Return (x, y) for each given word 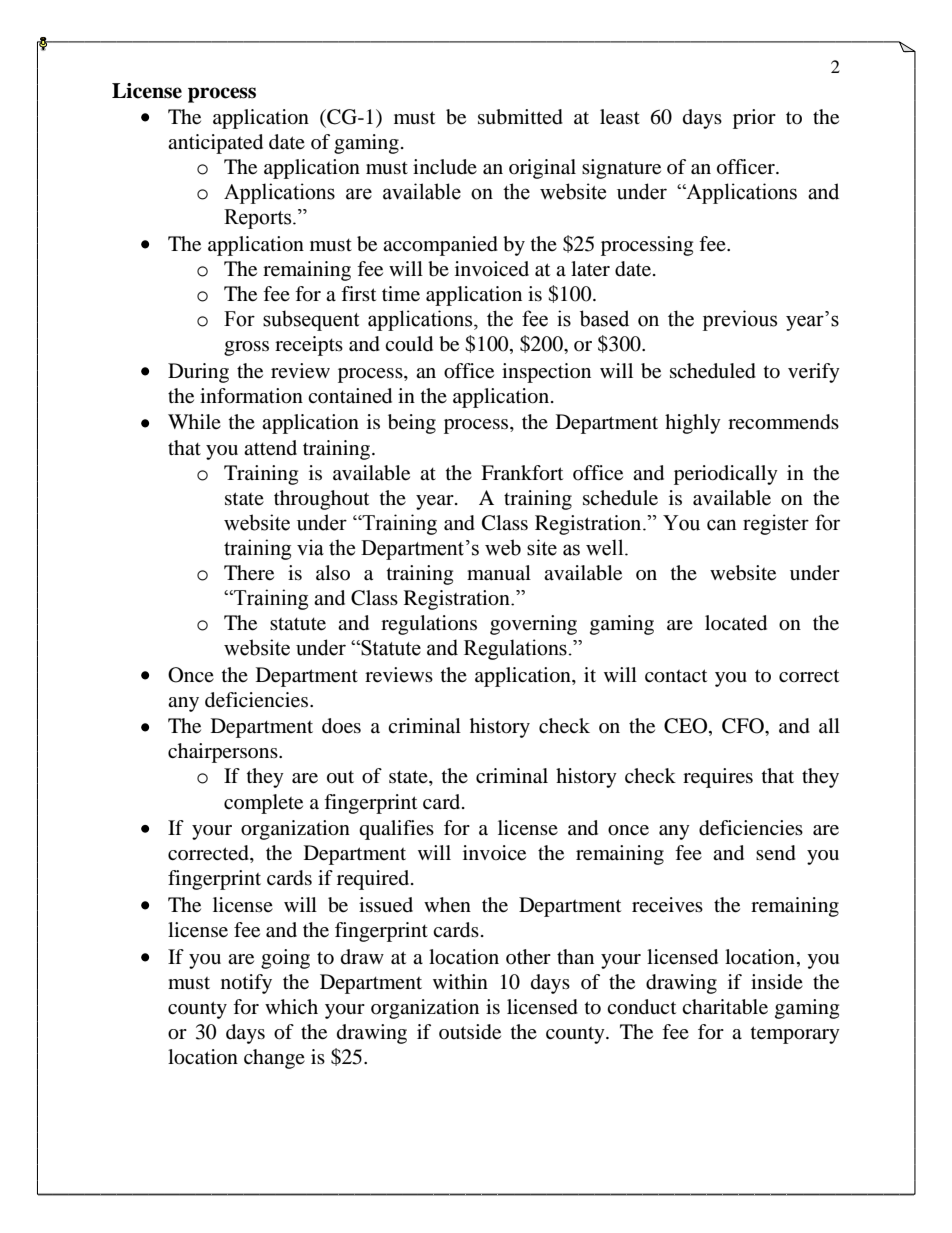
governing (533, 625)
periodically (726, 475)
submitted (520, 117)
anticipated (215, 144)
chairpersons (224, 753)
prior (754, 119)
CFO (744, 726)
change (274, 1059)
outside (470, 1032)
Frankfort (522, 473)
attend (270, 448)
